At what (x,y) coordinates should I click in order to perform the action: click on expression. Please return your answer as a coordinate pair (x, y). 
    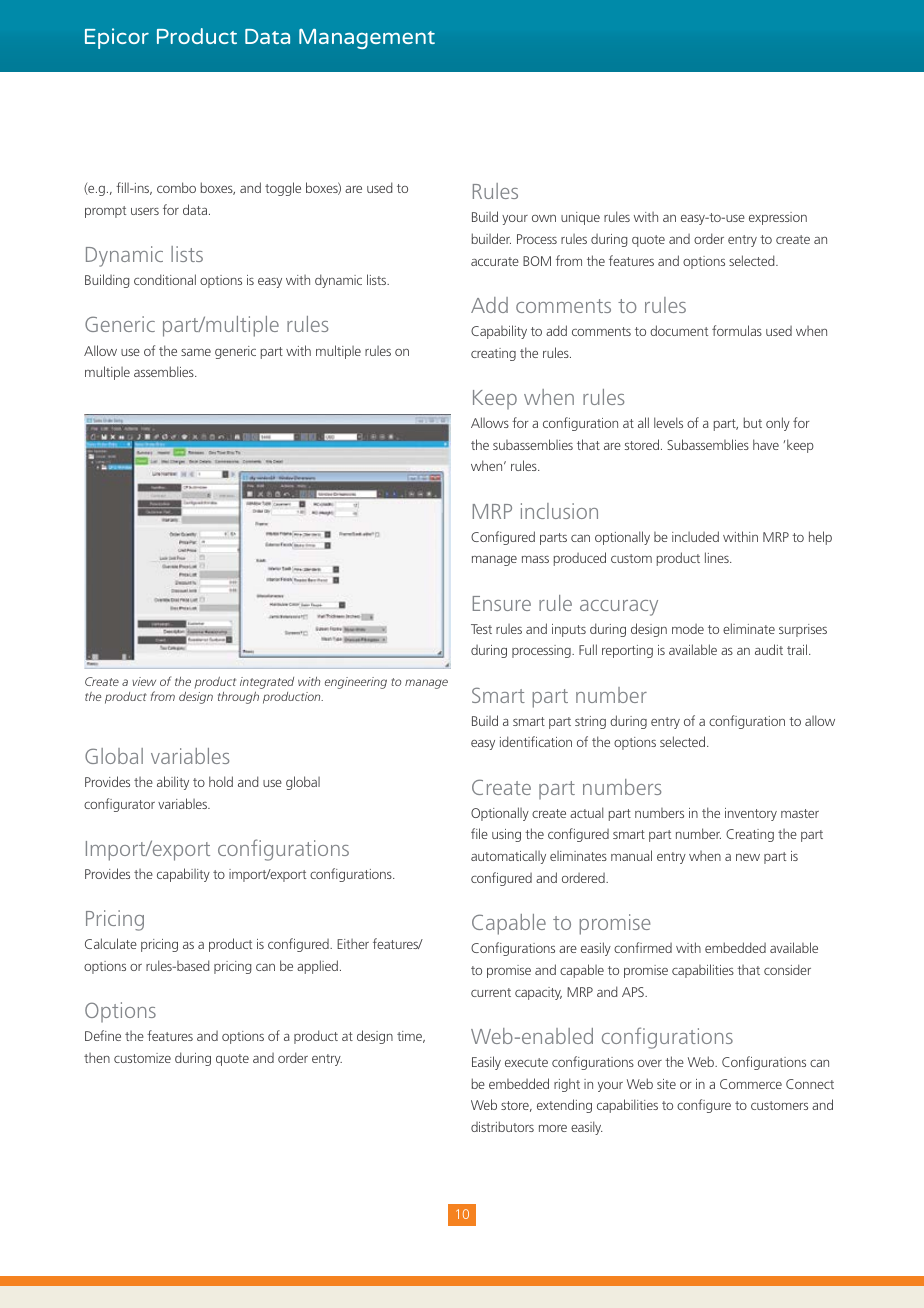
    Looking at the image, I should click on (778, 218).
